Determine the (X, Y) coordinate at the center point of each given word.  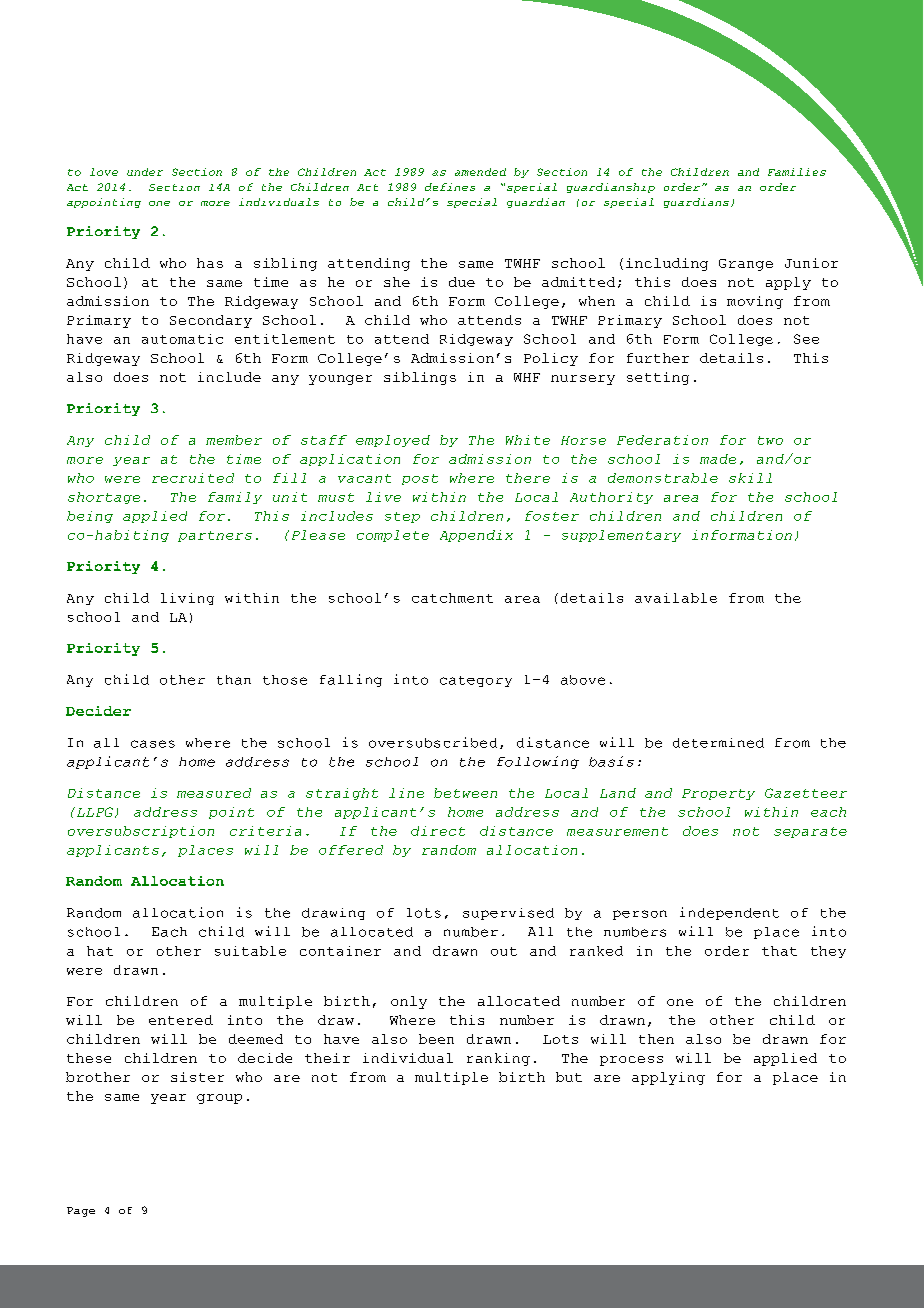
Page (81, 1212)
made (718, 459)
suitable (250, 951)
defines (450, 187)
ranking (498, 1059)
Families (797, 172)
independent (729, 913)
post (420, 479)
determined (718, 743)
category (476, 681)
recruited (193, 478)
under (145, 172)
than (234, 680)
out (504, 951)
